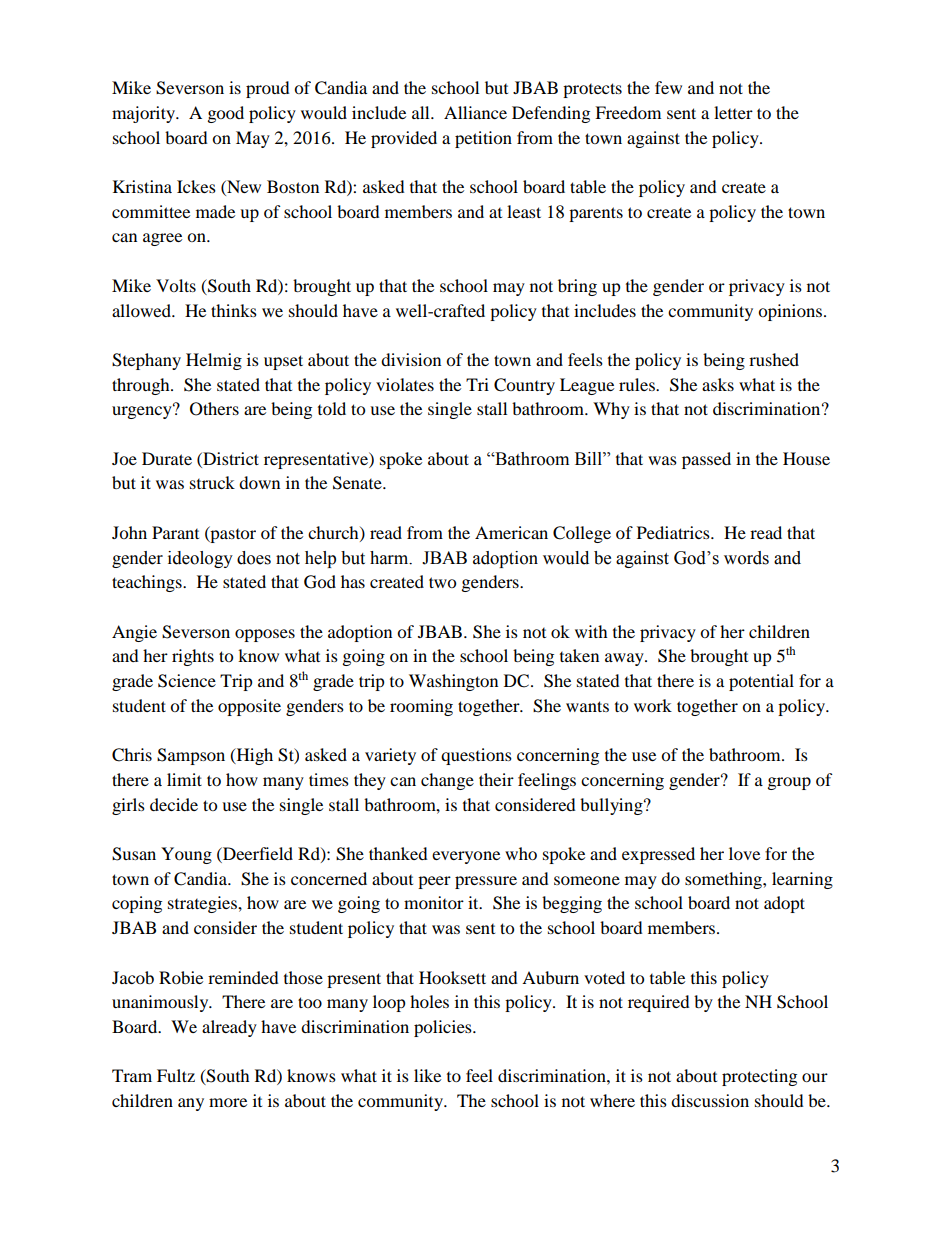 This document has width=952, height=1233. Describe the element at coordinates (427, 1075) in the document. I see `like` at that location.
